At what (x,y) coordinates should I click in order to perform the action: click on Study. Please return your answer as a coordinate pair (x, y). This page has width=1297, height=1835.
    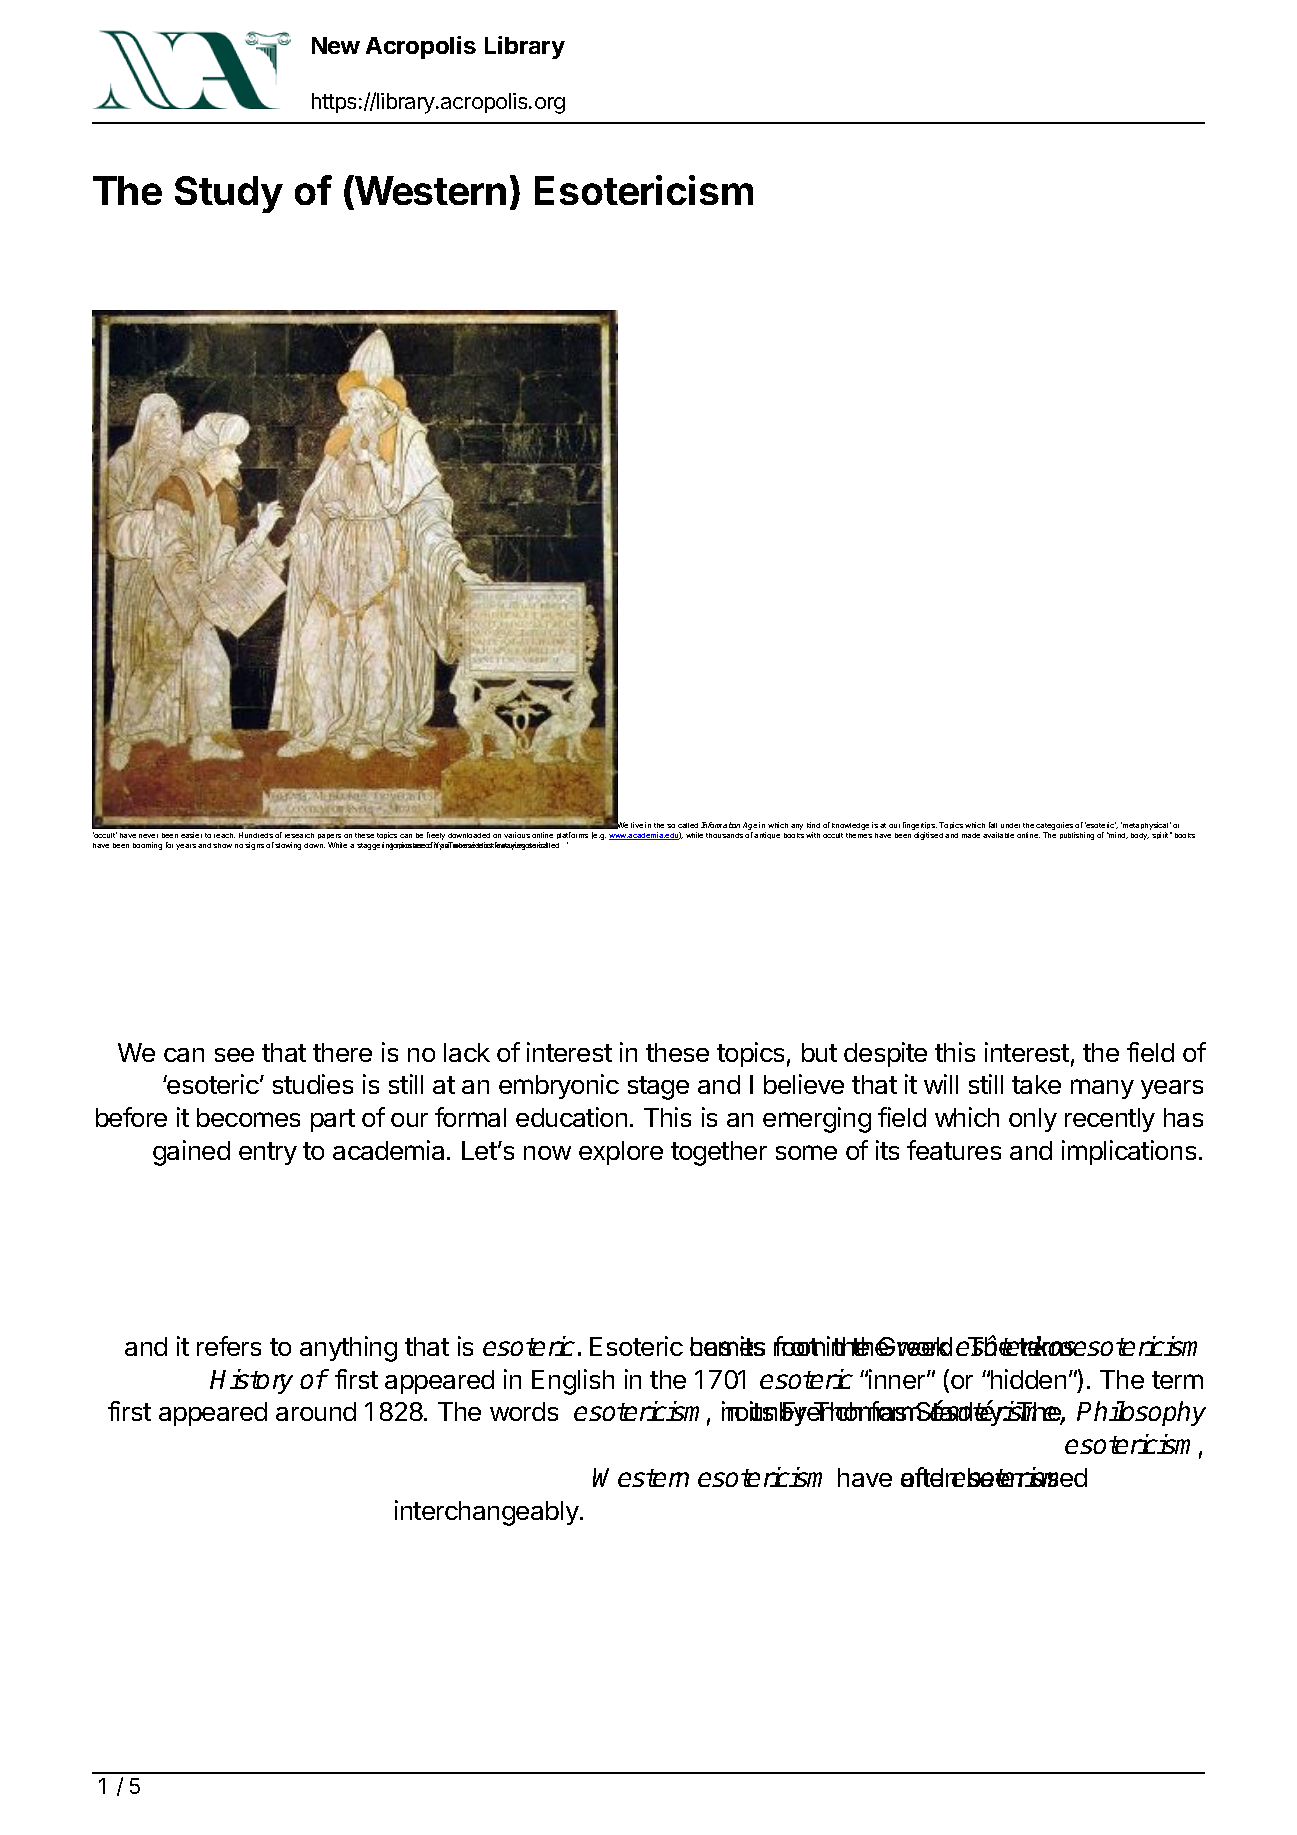
    Looking at the image, I should click on (229, 194).
